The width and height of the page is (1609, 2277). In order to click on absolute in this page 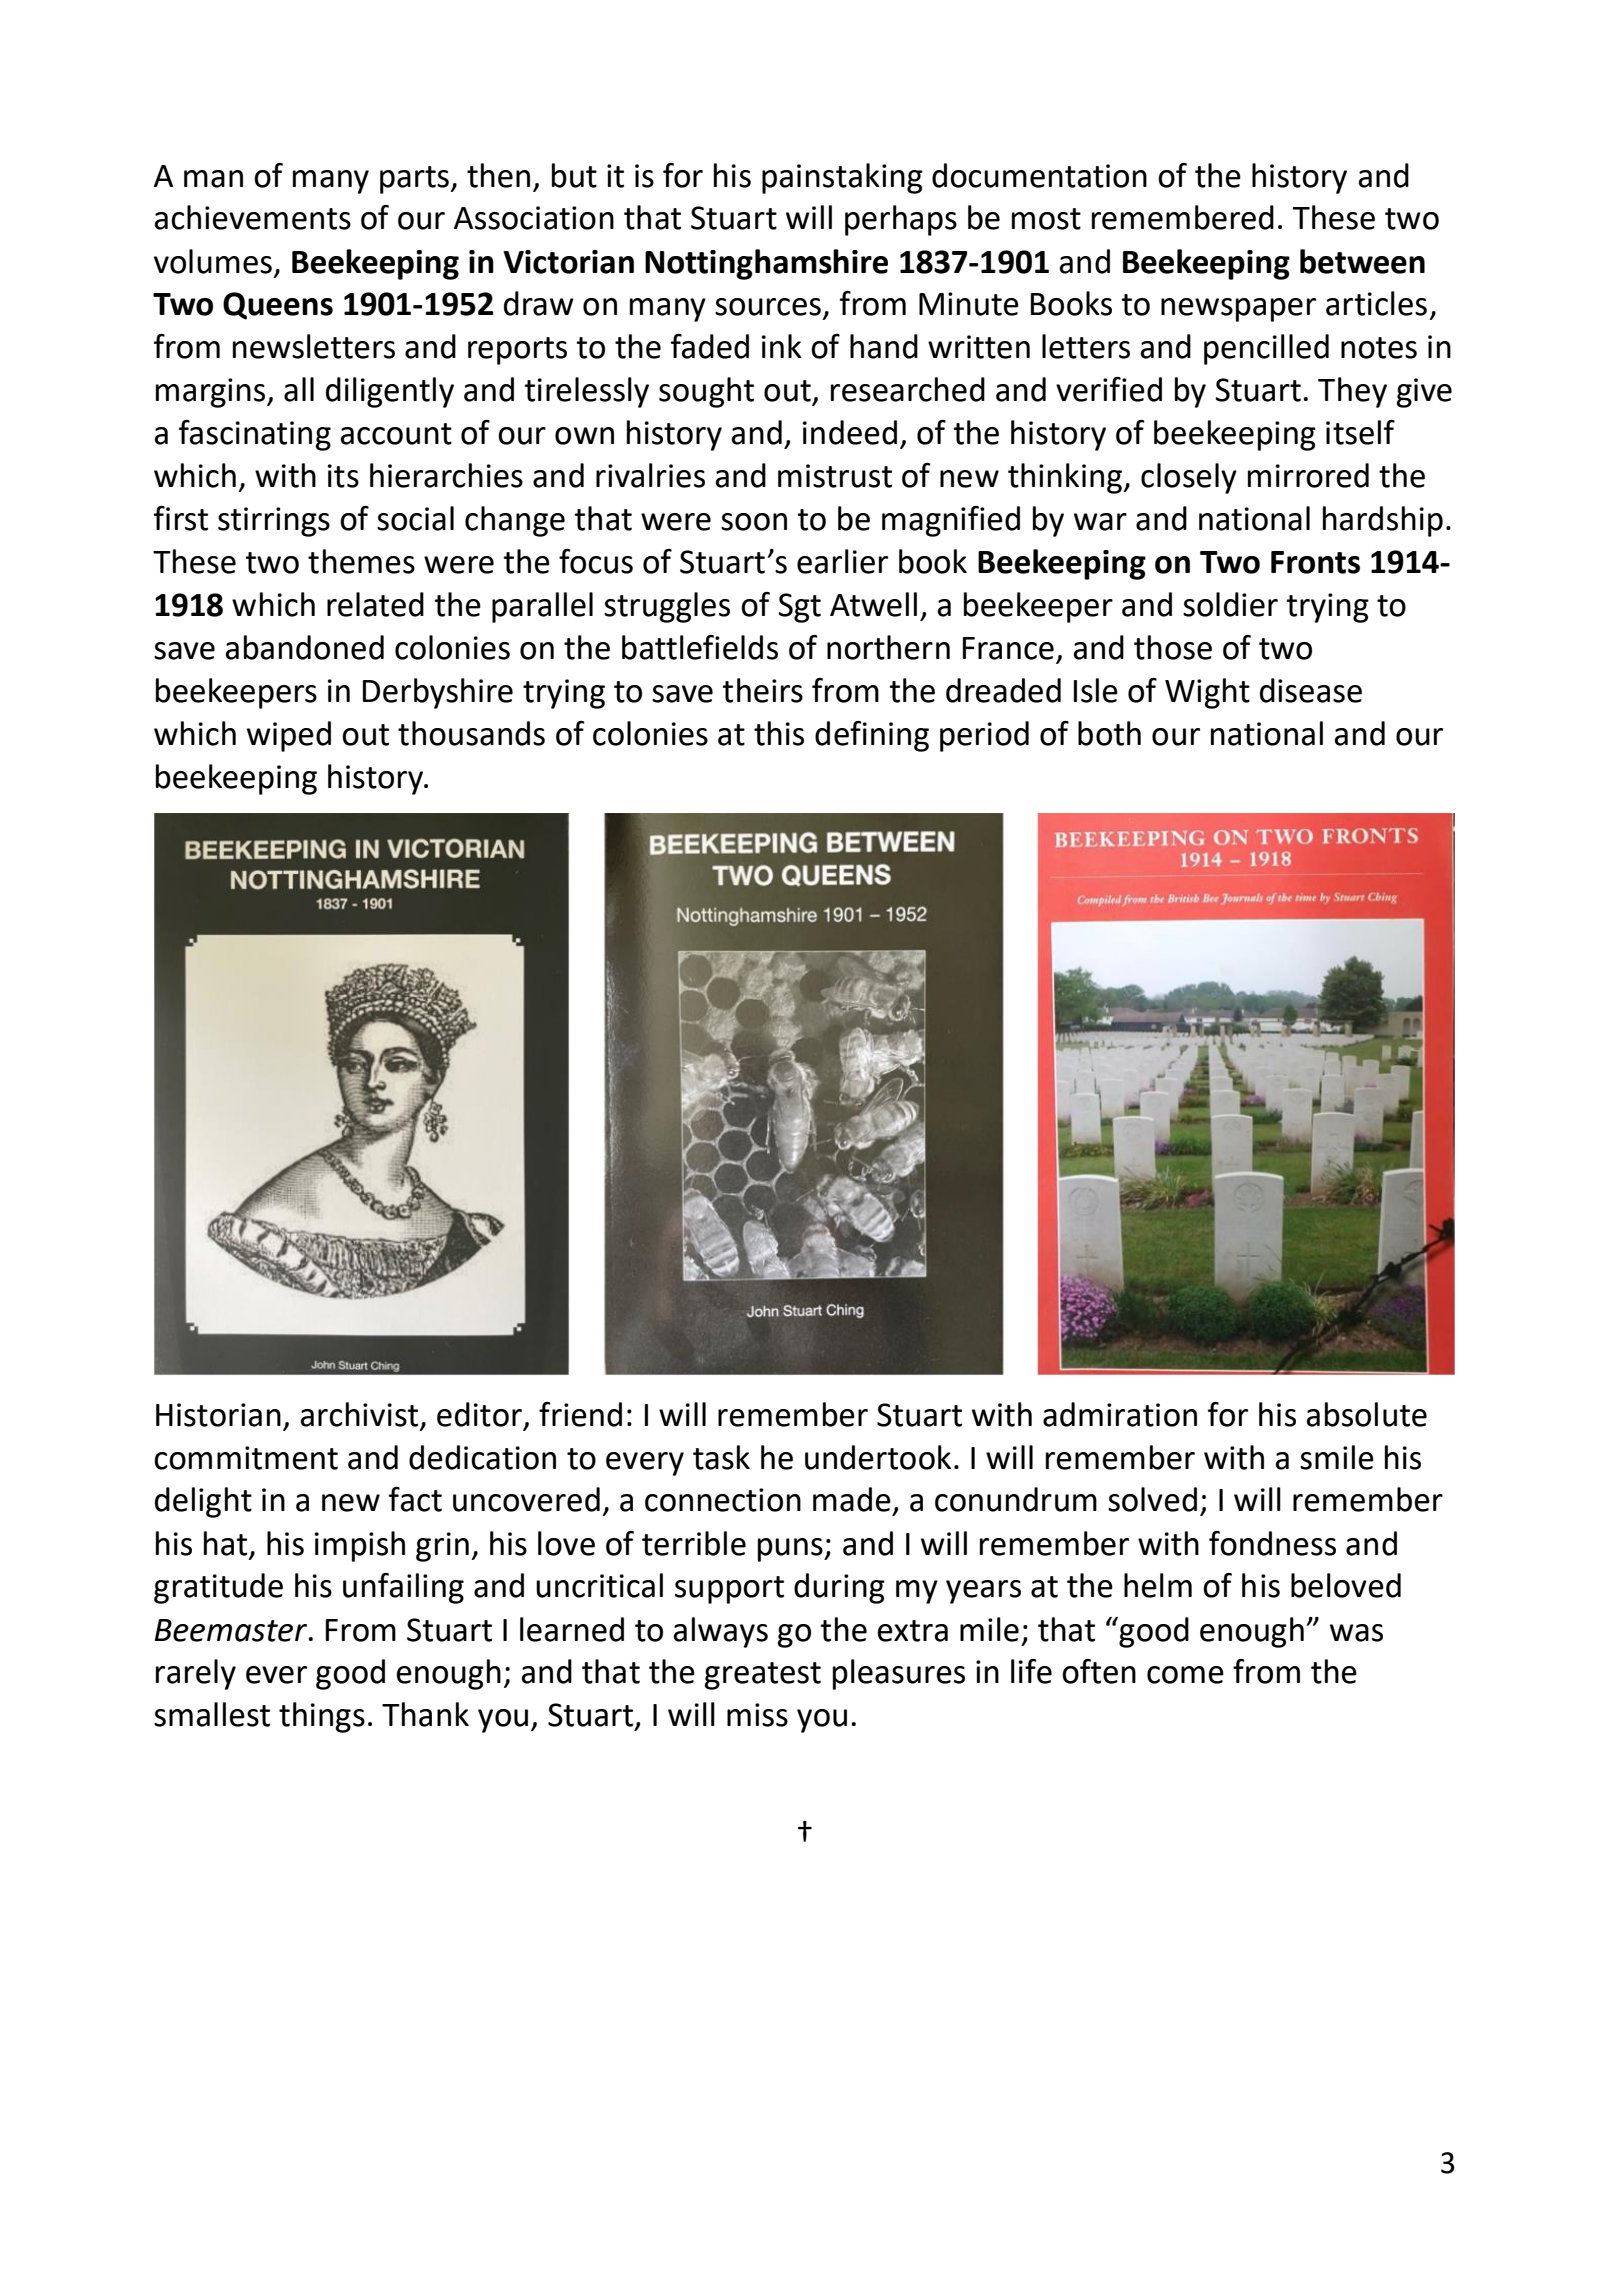, I will do `click(1366, 1414)`.
